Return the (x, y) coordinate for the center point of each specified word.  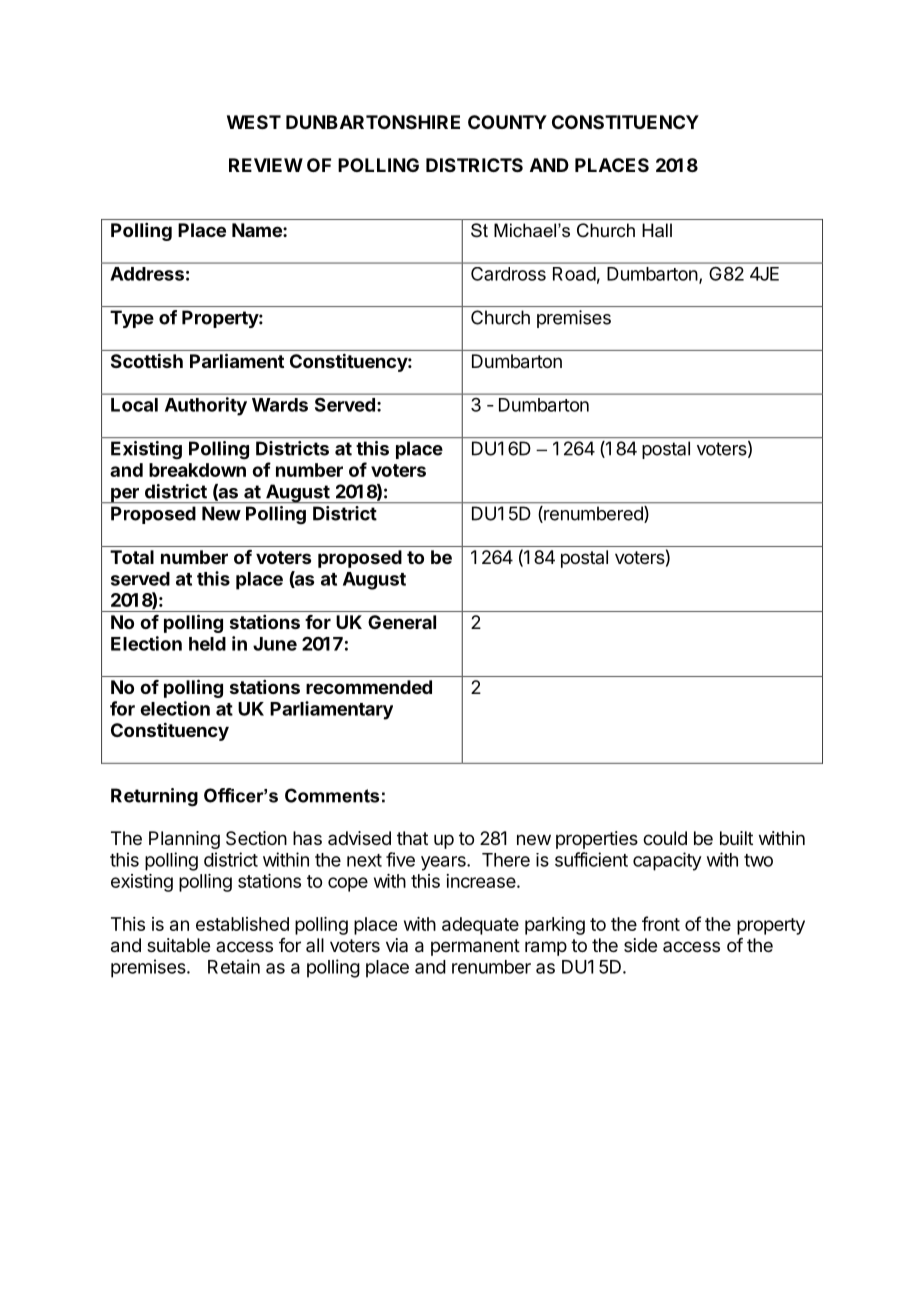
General (402, 622)
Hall (657, 230)
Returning (154, 797)
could (665, 838)
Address (147, 274)
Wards (280, 405)
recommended (369, 687)
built (736, 838)
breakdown (197, 470)
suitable (178, 945)
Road (574, 274)
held (207, 644)
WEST (254, 122)
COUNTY (507, 122)
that (412, 838)
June (275, 644)
